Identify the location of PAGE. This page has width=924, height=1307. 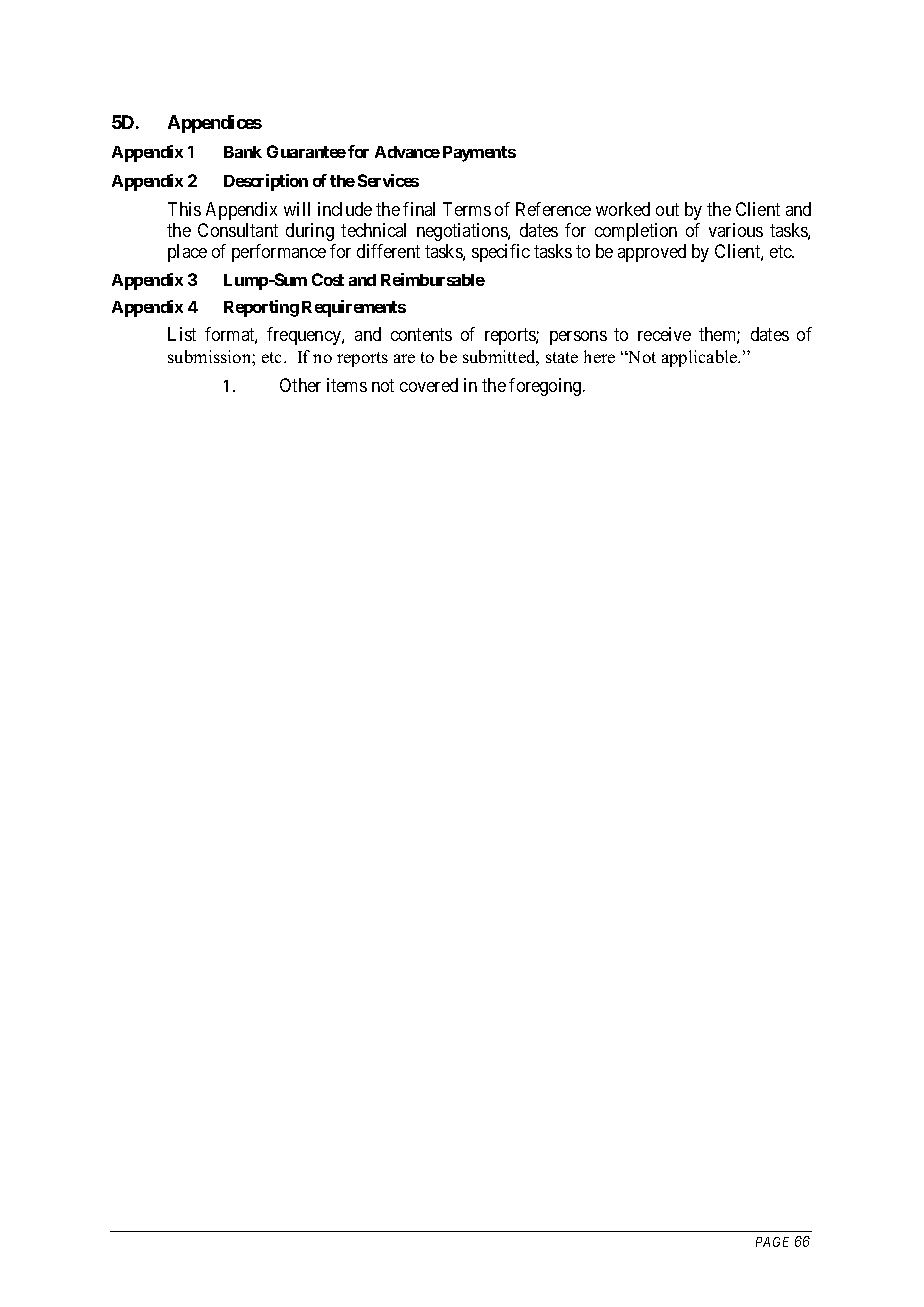
(772, 1242).
